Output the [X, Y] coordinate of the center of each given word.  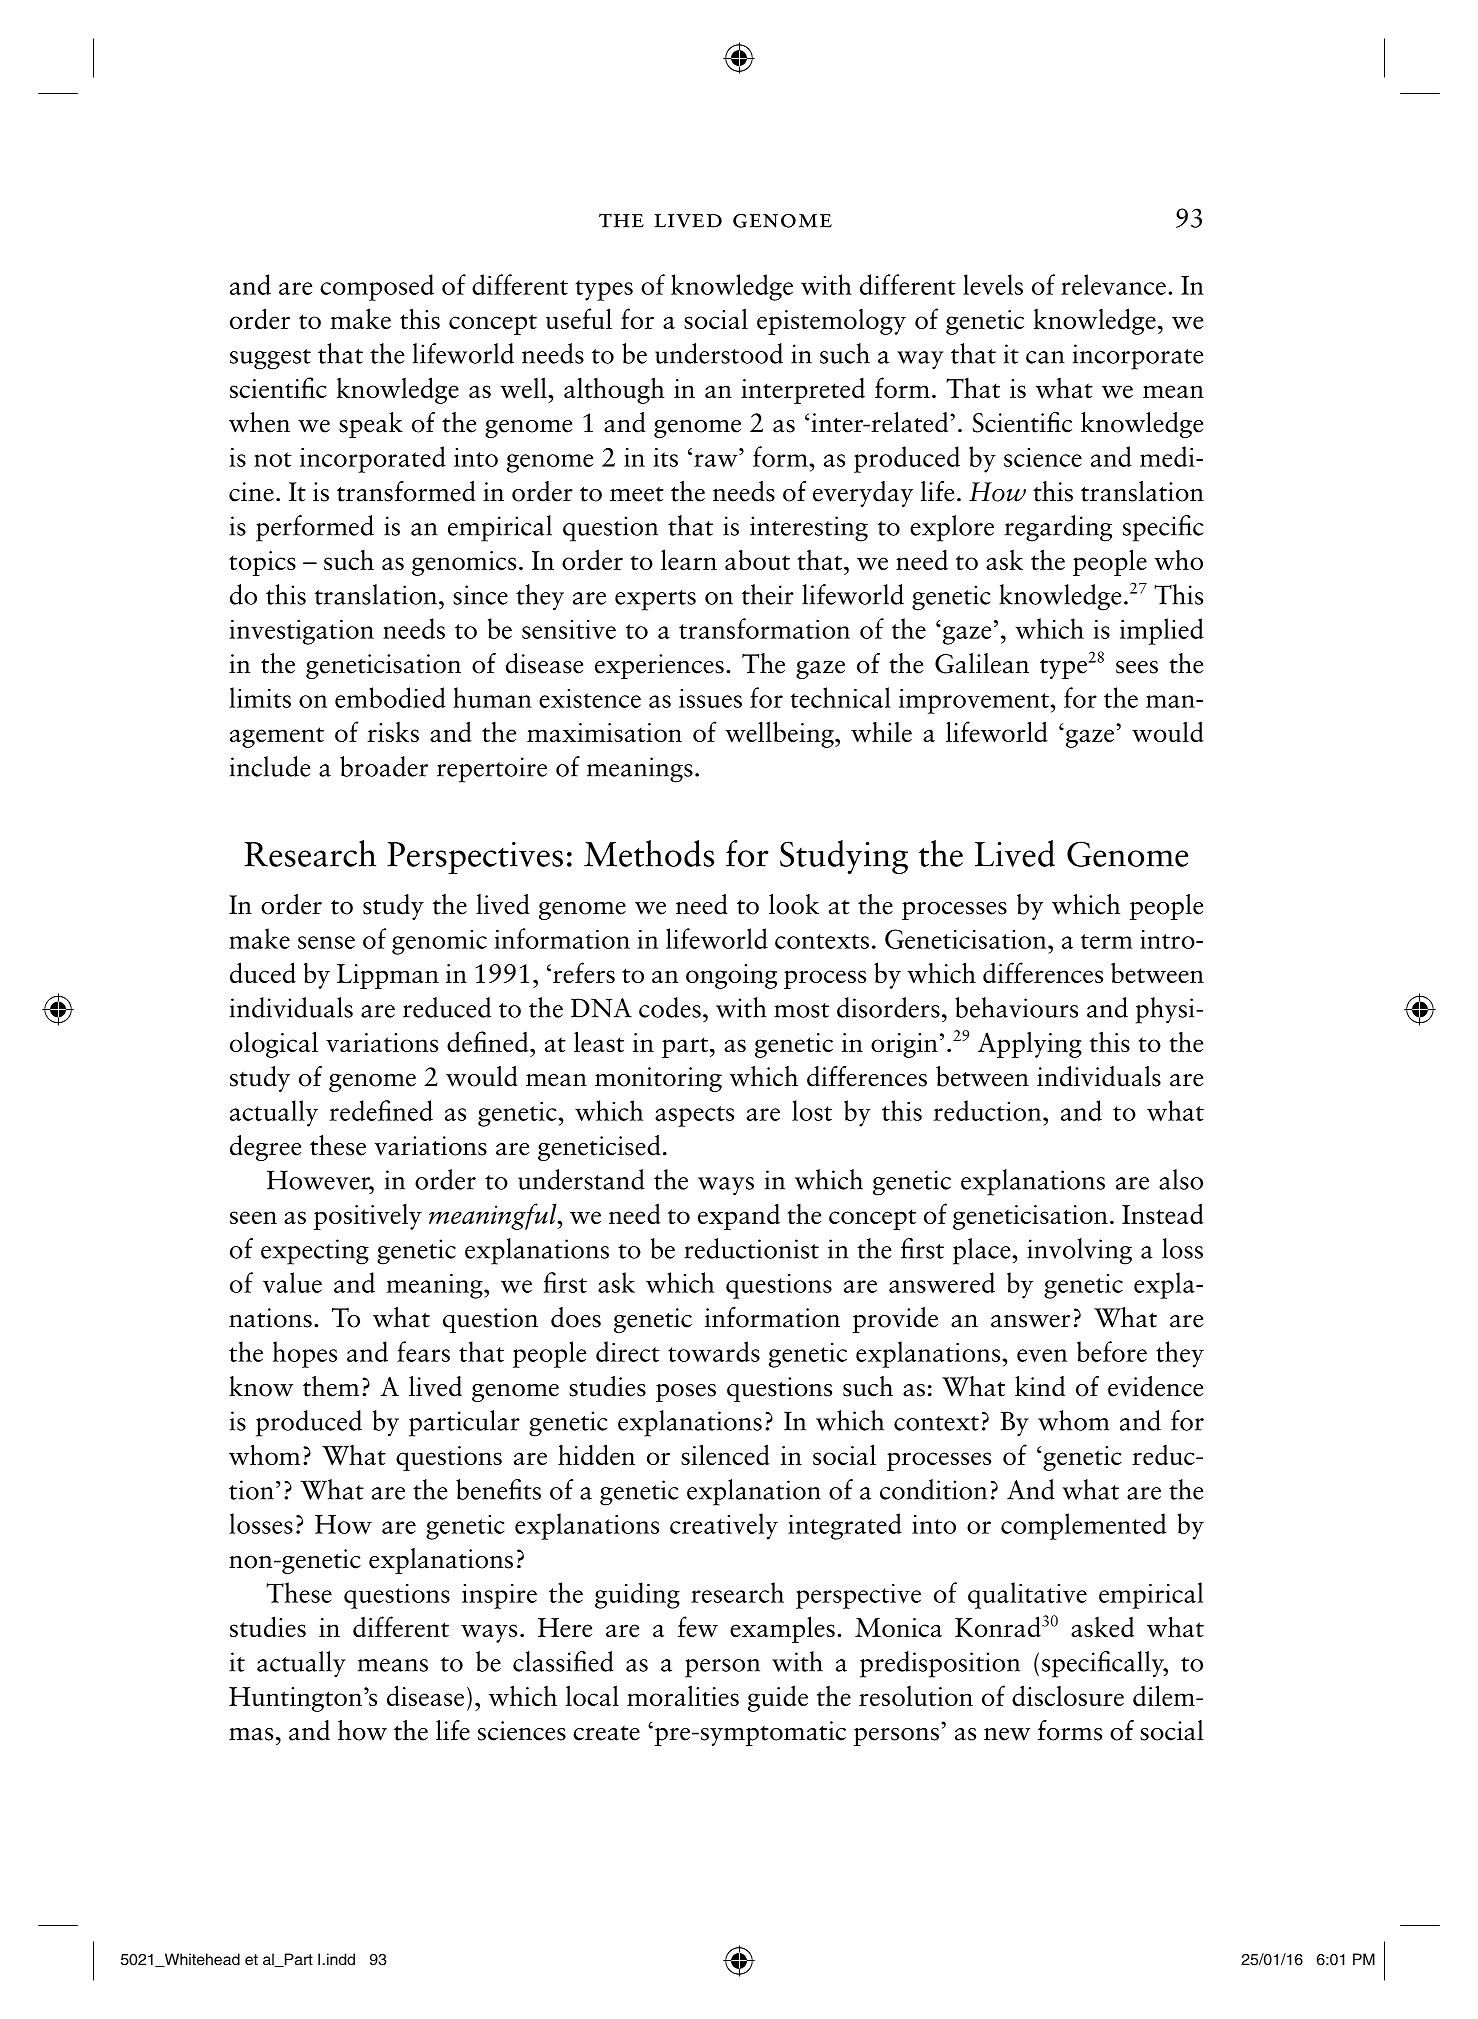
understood [719, 353]
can [1045, 357]
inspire [499, 1596]
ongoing [731, 976]
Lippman [388, 976]
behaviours [1016, 1007]
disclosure [1068, 1695]
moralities [683, 1695]
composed [377, 287]
